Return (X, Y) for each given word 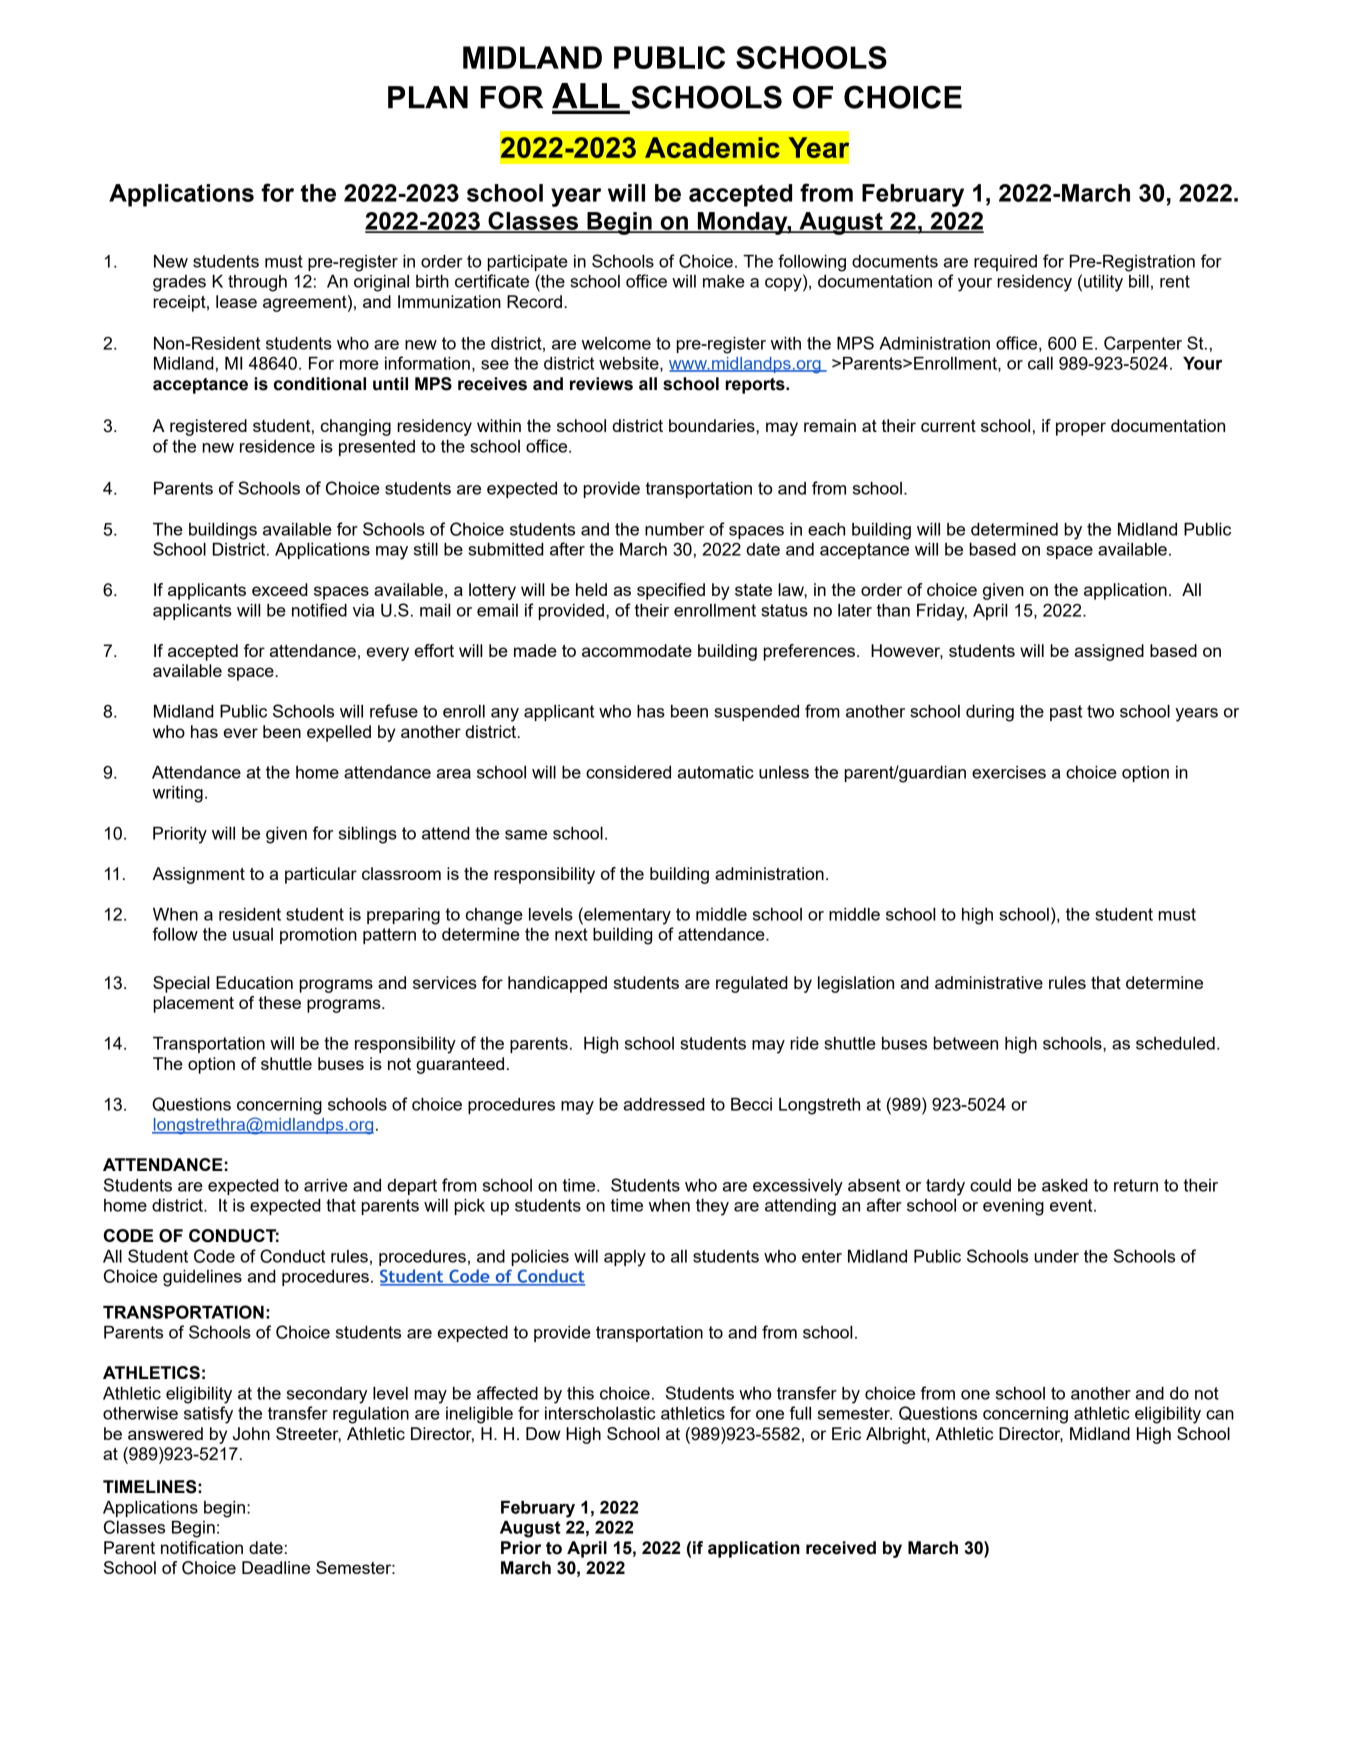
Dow (543, 1433)
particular (321, 875)
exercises (1009, 772)
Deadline (276, 1567)
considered (628, 772)
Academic (712, 147)
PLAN (428, 97)
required (1005, 263)
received (841, 1548)
